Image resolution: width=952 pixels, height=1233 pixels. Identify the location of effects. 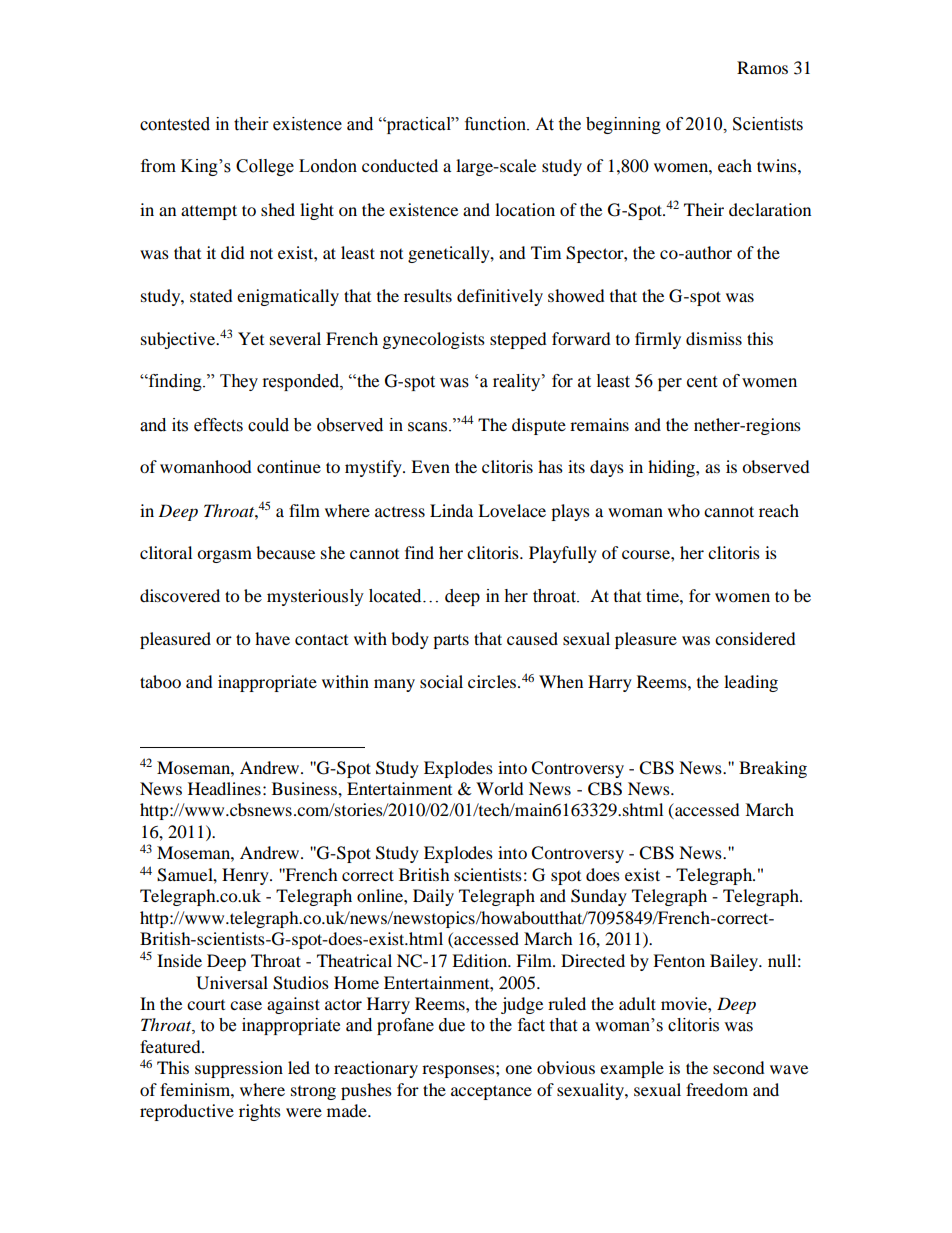
(218, 425).
